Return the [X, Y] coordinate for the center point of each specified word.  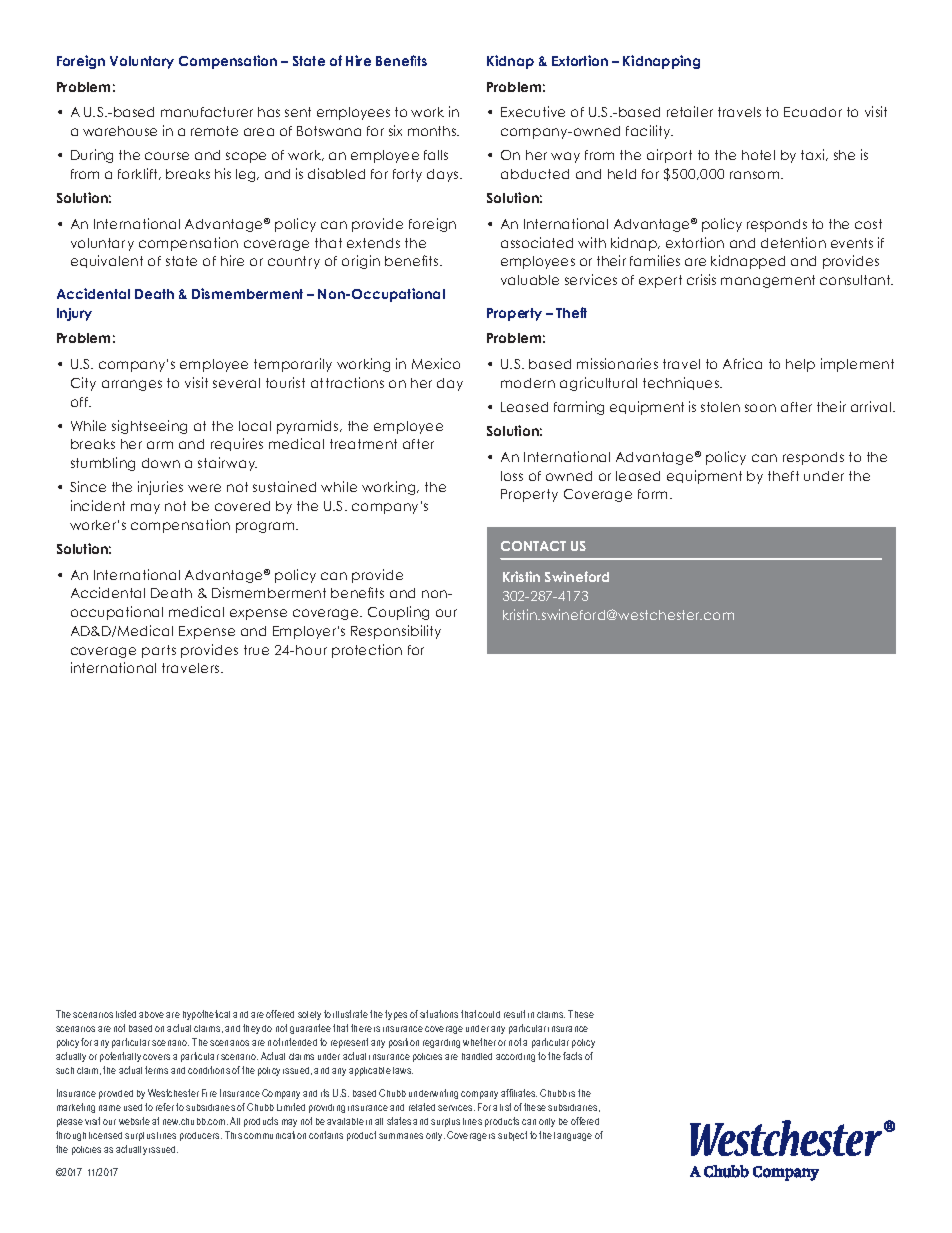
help [800, 365]
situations [439, 1014]
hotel [758, 155]
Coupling [398, 613]
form [652, 494]
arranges [132, 385]
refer [165, 1107]
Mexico [436, 363]
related [422, 1107]
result [514, 1014]
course [167, 156]
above [151, 1014]
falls [436, 155]
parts [159, 651]
